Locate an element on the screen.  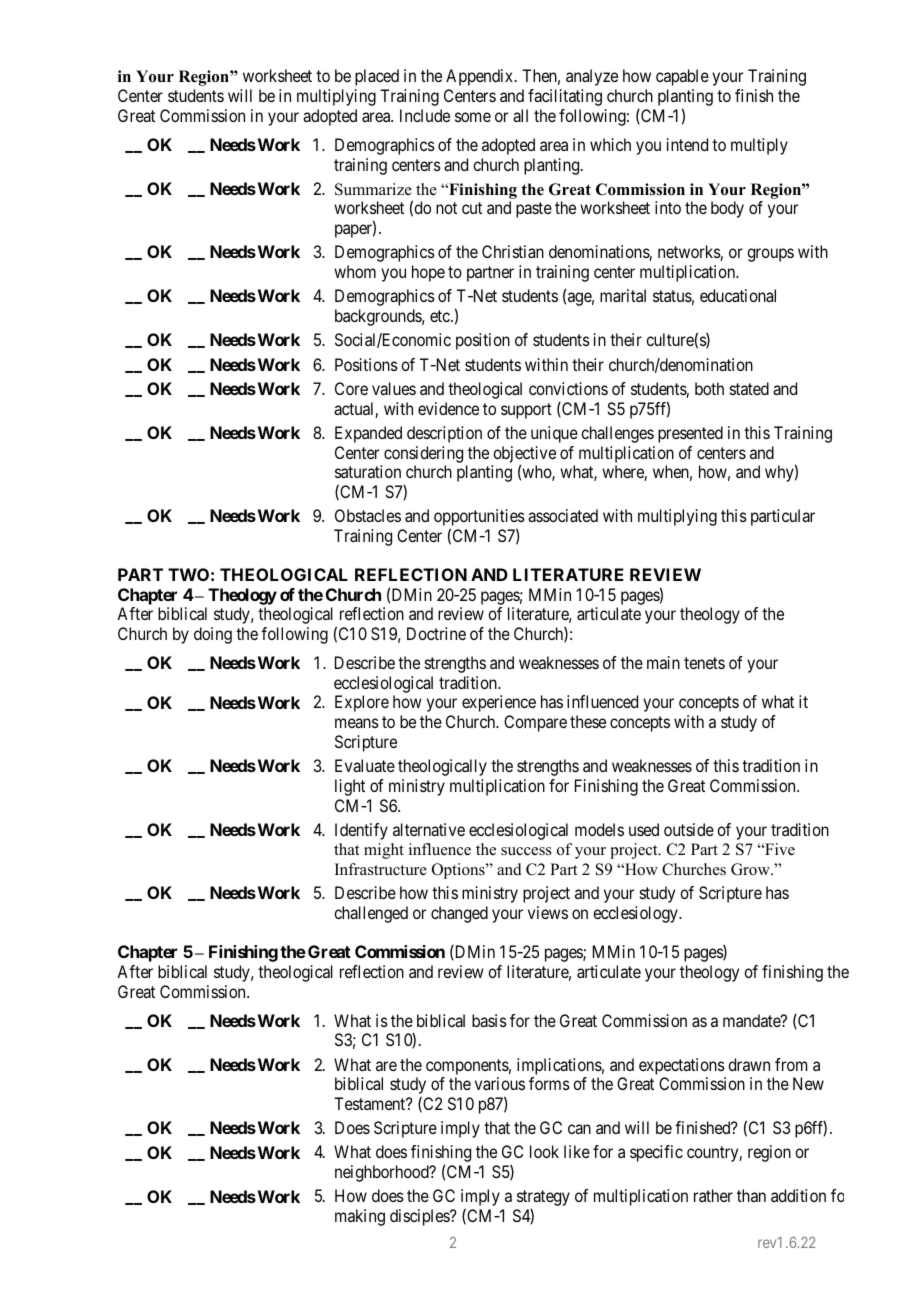
tenets is located at coordinates (704, 663).
